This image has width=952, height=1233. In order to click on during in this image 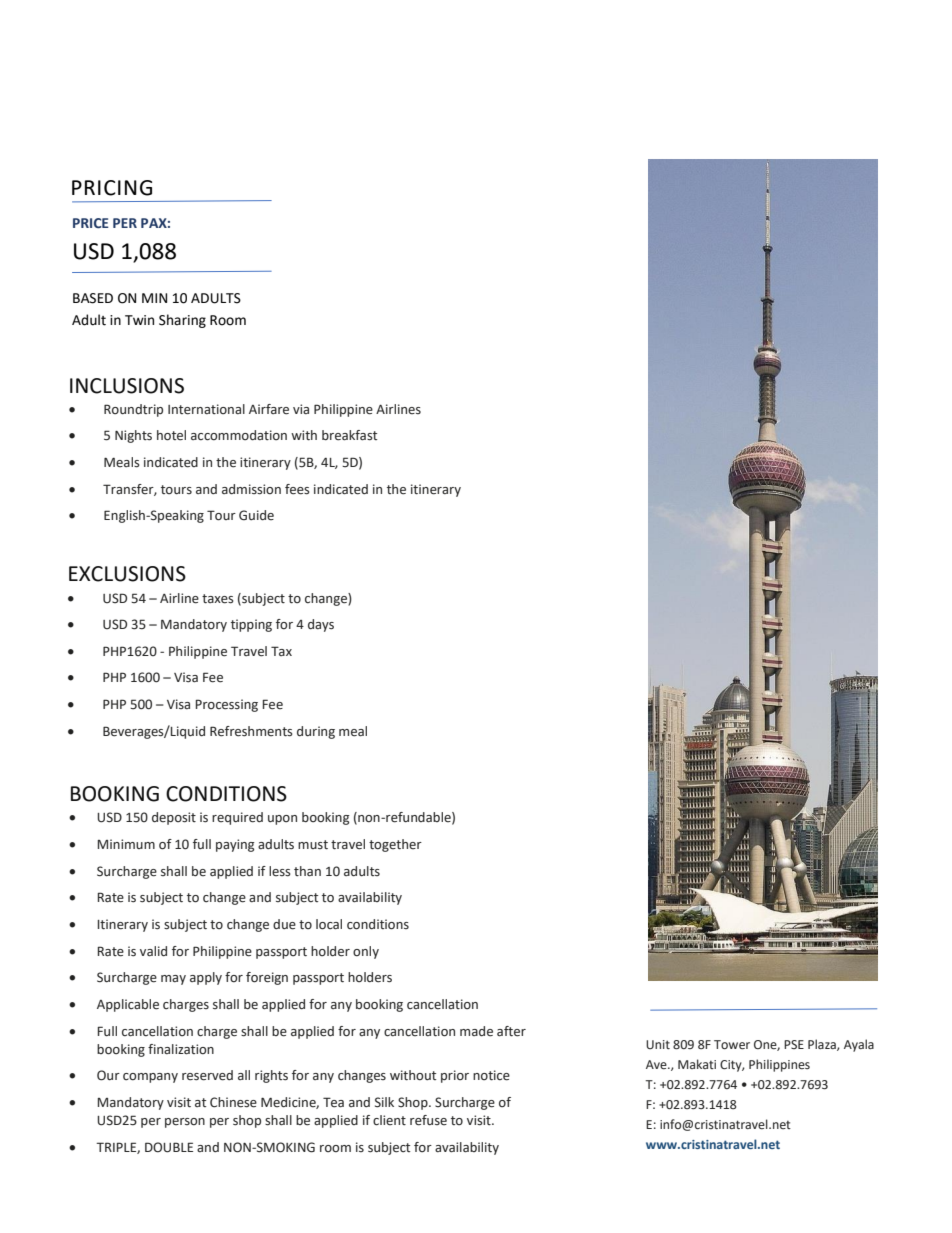, I will do `click(316, 732)`.
